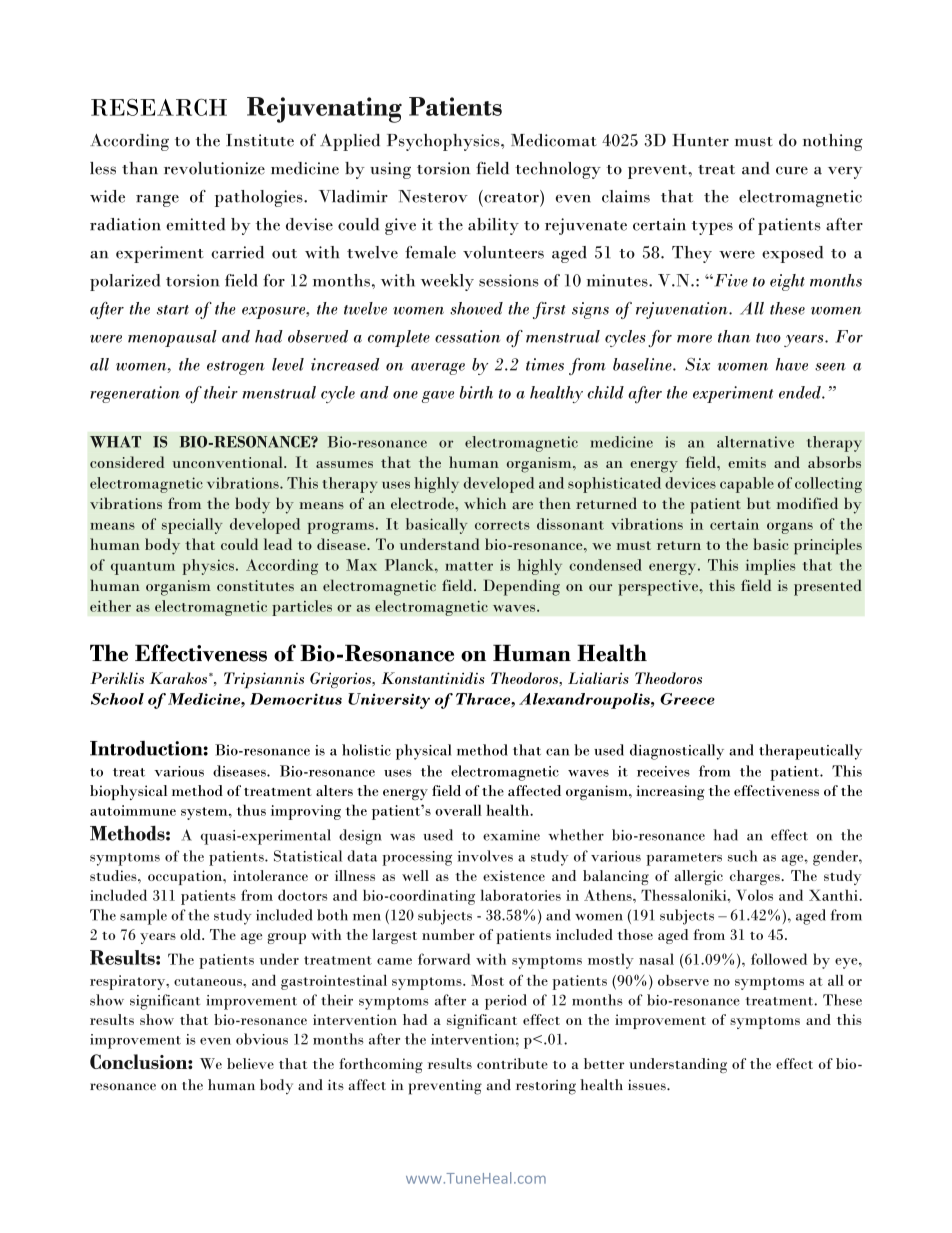 The height and width of the page is (1233, 952). Describe the element at coordinates (390, 170) in the page. I see `using` at that location.
